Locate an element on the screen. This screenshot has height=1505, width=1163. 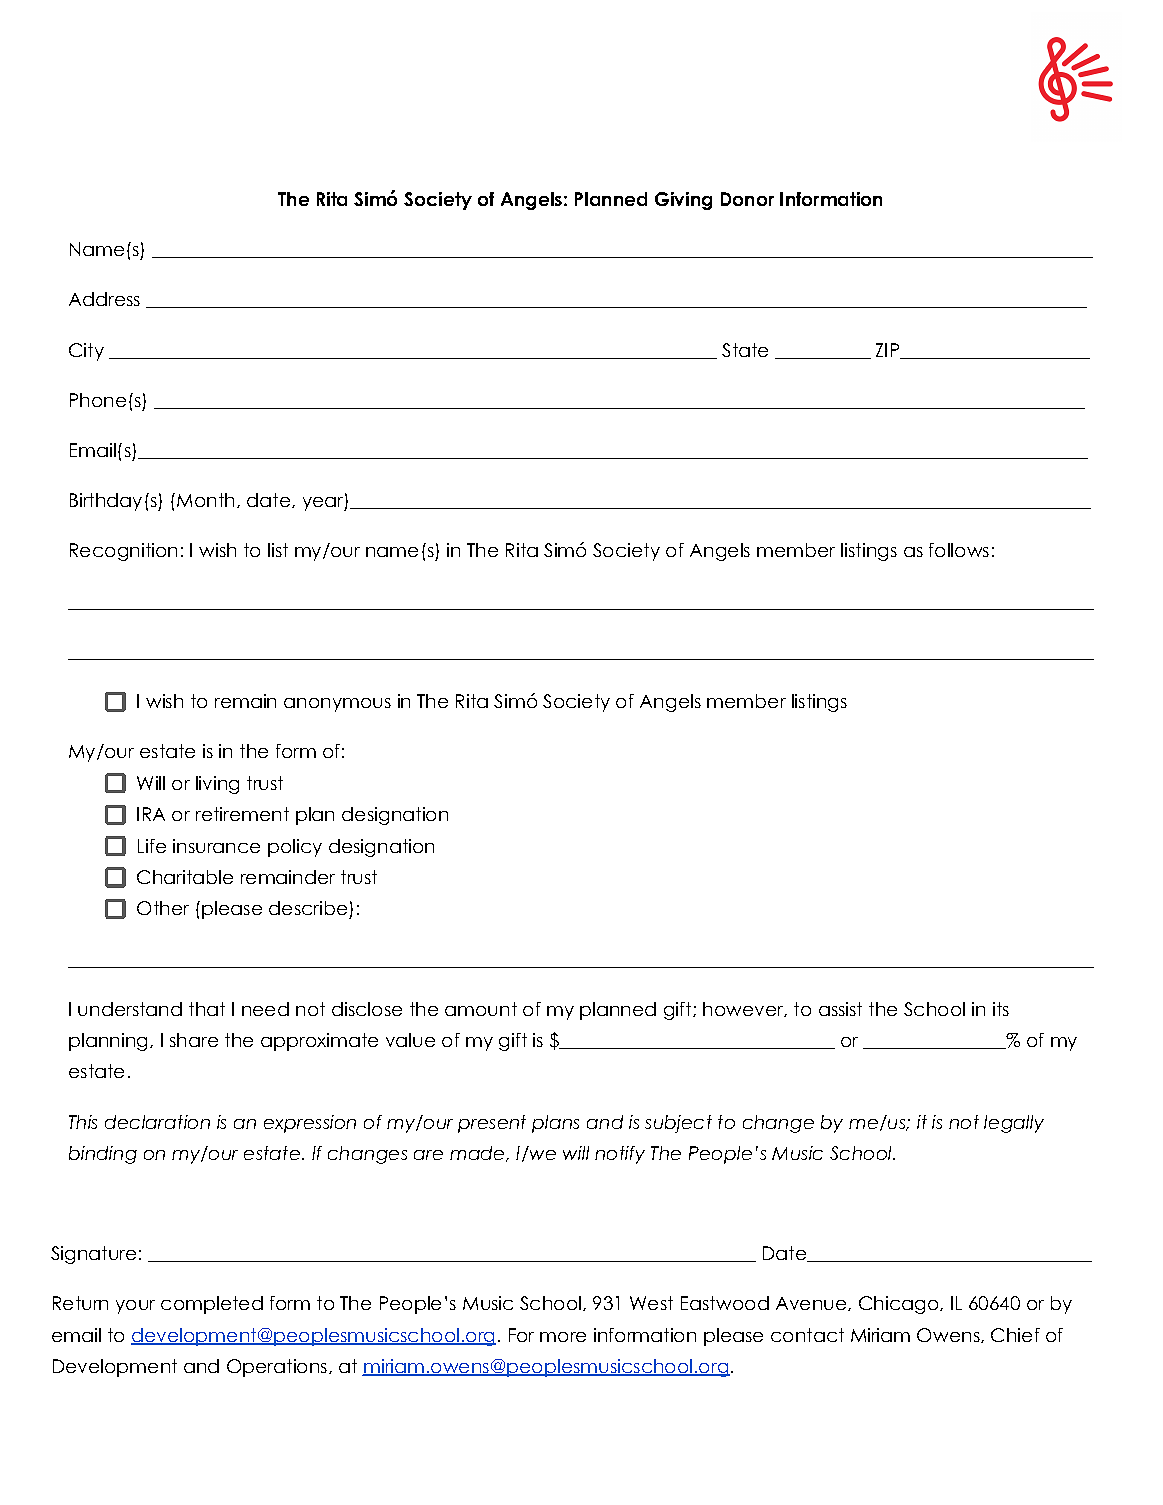
more is located at coordinates (563, 1337).
